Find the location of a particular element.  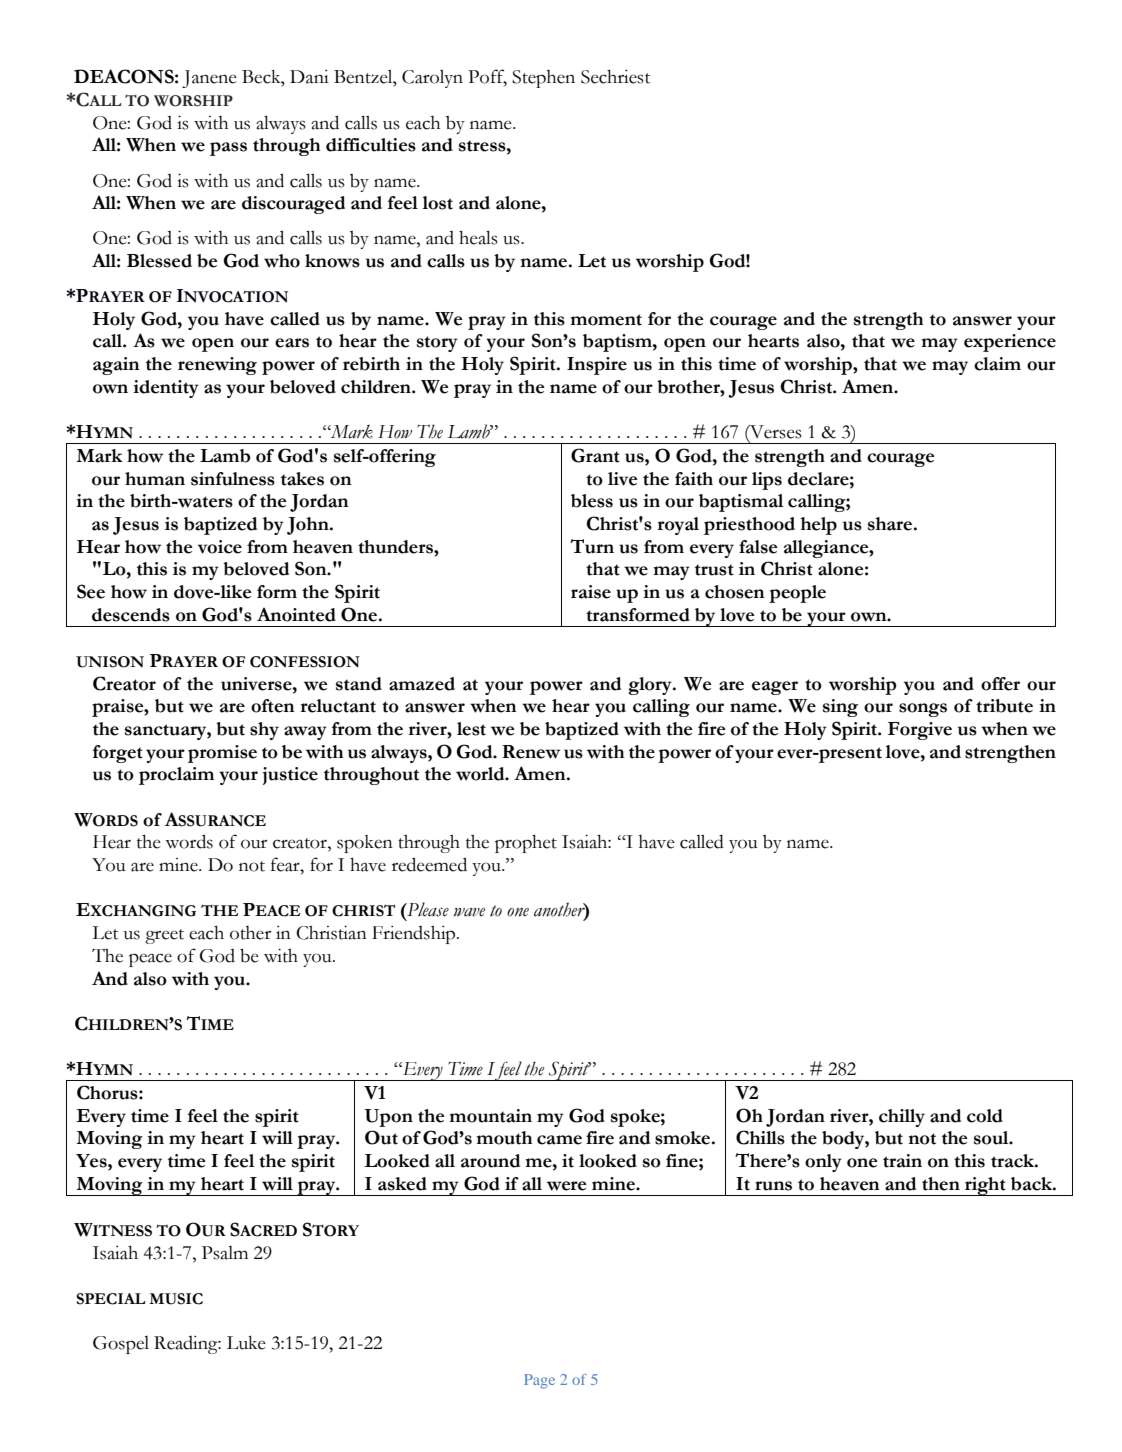

lips is located at coordinates (767, 481).
